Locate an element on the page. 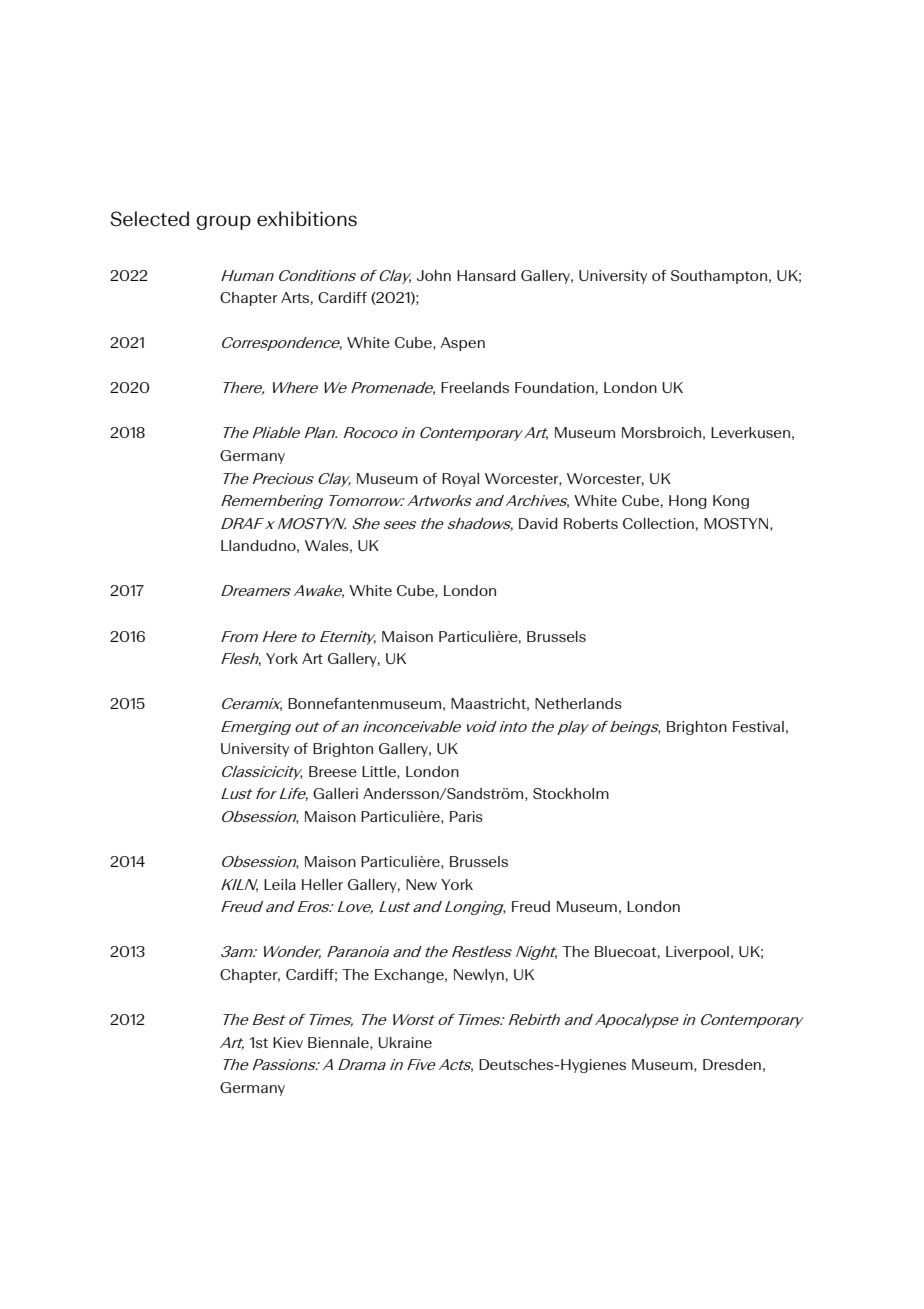  Royal is located at coordinates (460, 480).
